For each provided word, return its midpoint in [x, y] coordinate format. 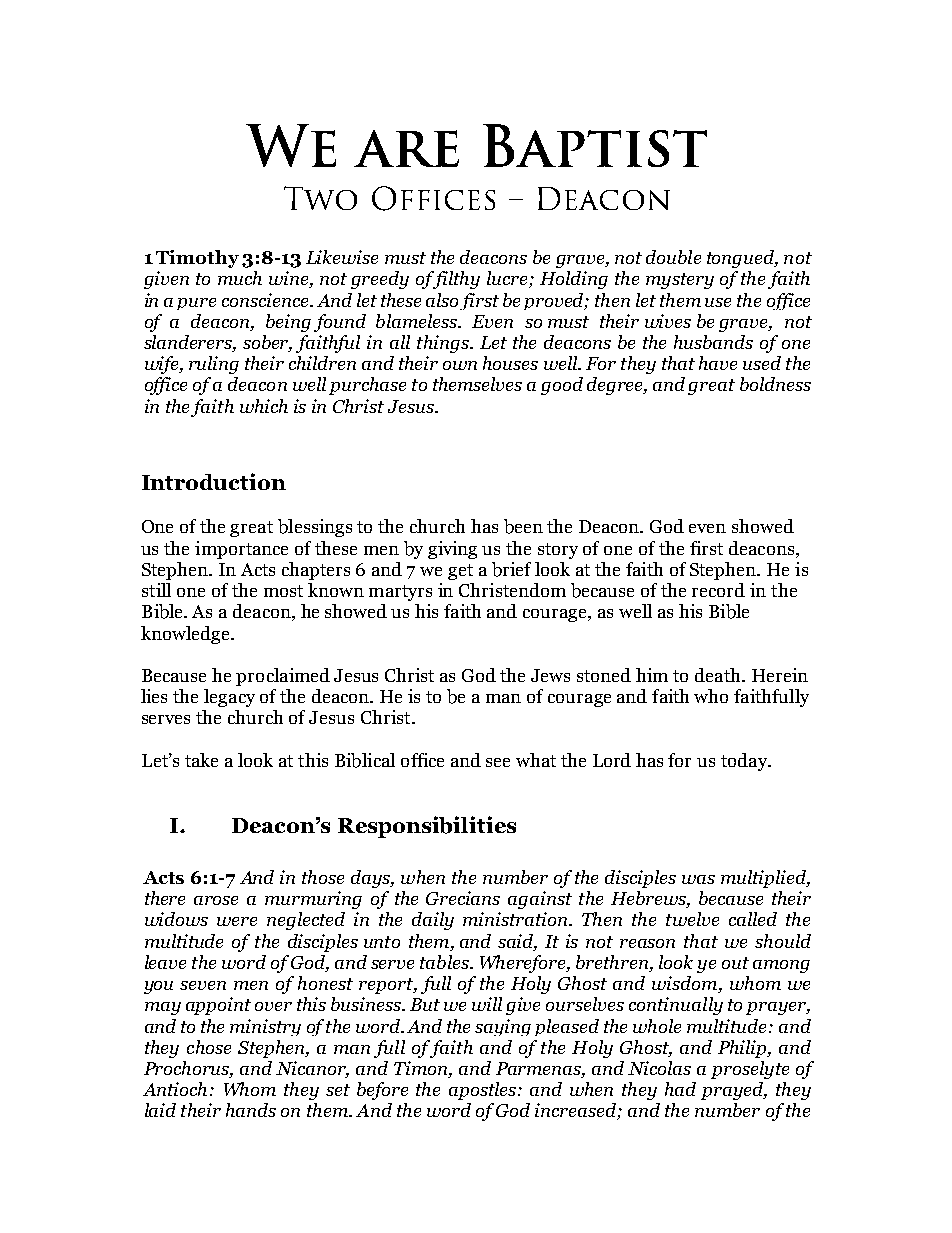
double [673, 257]
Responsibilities [427, 827]
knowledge [186, 635]
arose [216, 900]
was [698, 879]
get [460, 572]
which [264, 406]
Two [320, 198]
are [406, 148]
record [718, 590]
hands [251, 1110]
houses [510, 363]
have [718, 363]
